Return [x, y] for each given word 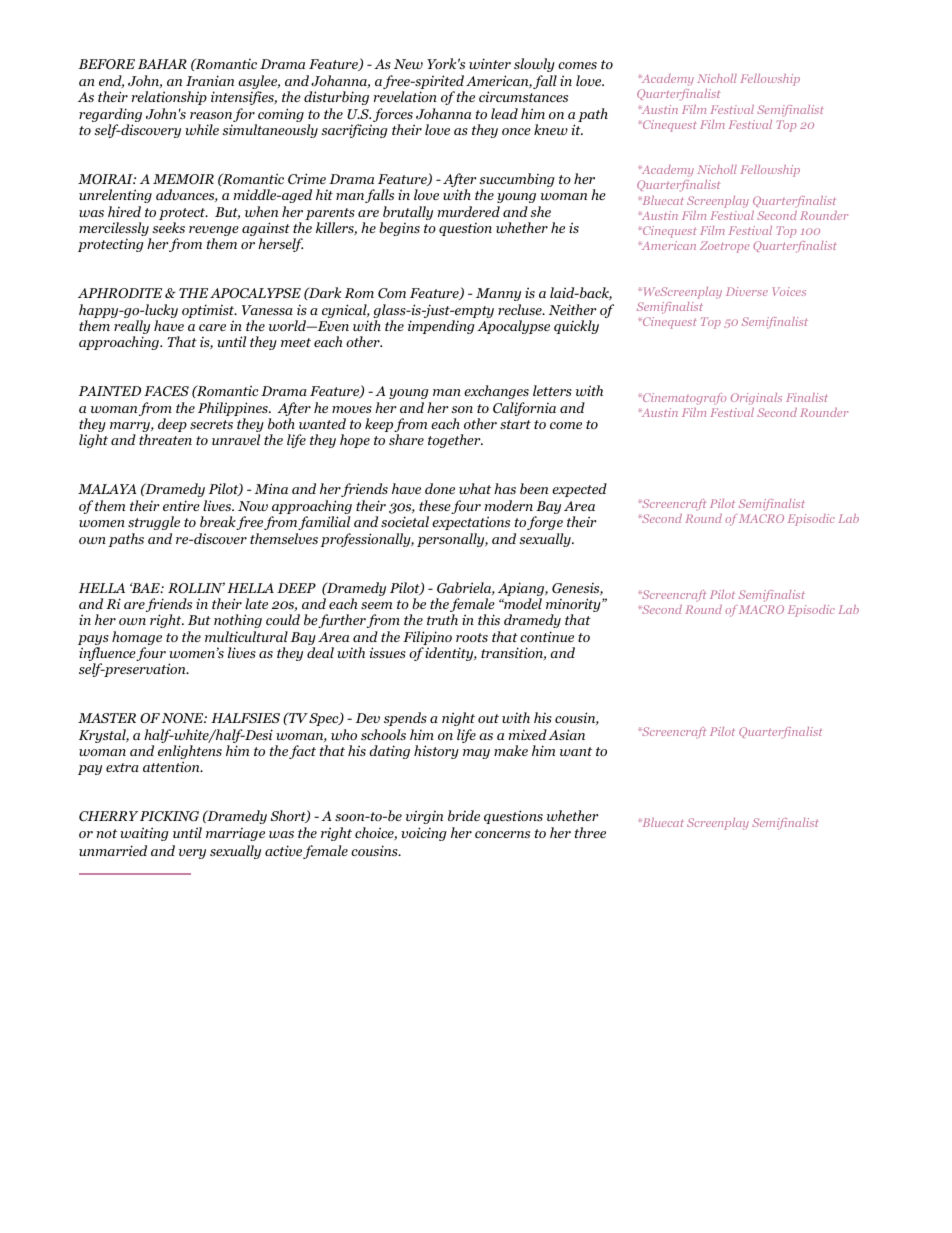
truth [442, 619]
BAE [146, 587]
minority [574, 606]
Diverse [747, 291]
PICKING [169, 816]
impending [441, 327]
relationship [169, 98]
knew [551, 129]
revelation [405, 96]
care [212, 327]
